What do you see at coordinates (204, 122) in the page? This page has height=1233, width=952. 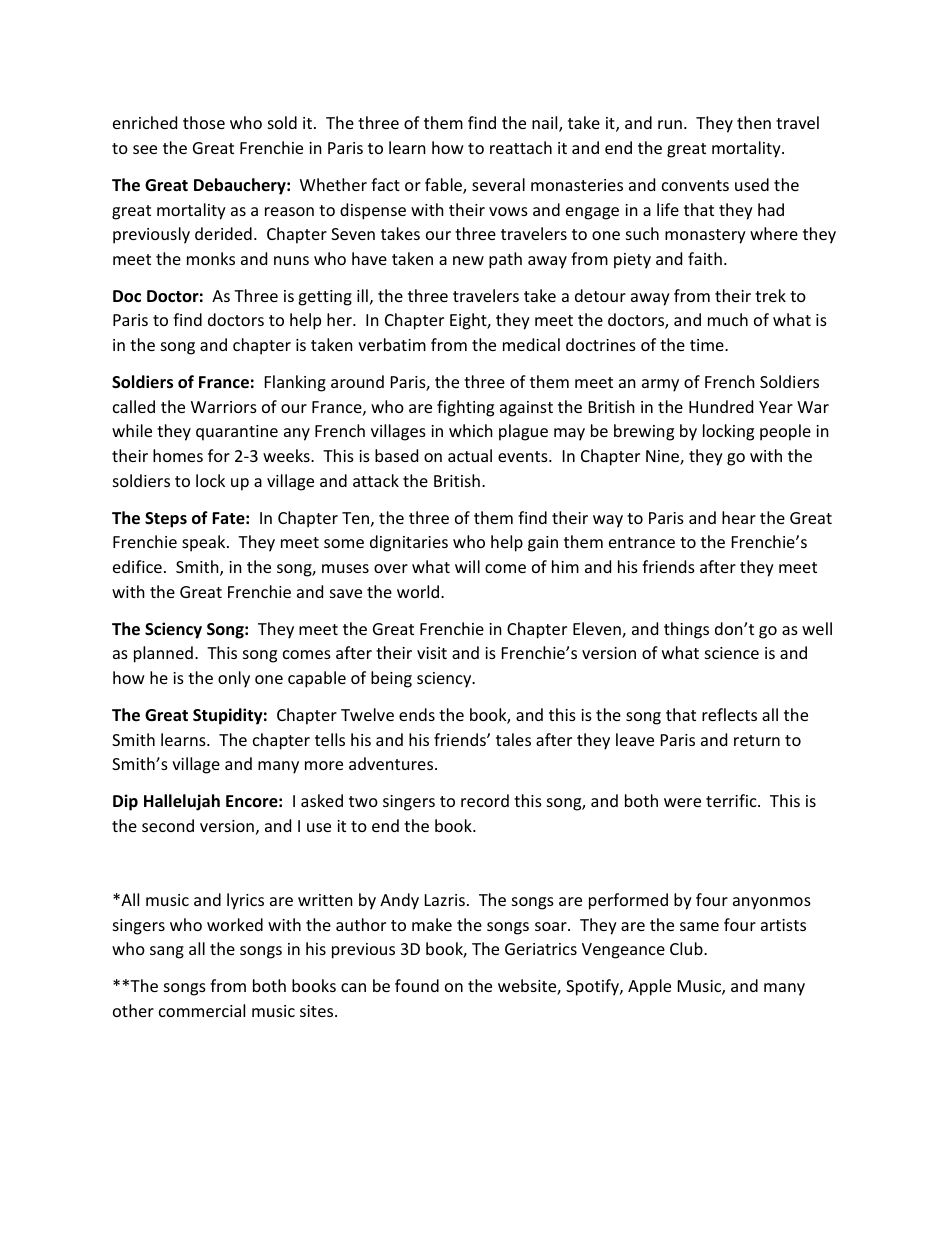 I see `those` at bounding box center [204, 122].
